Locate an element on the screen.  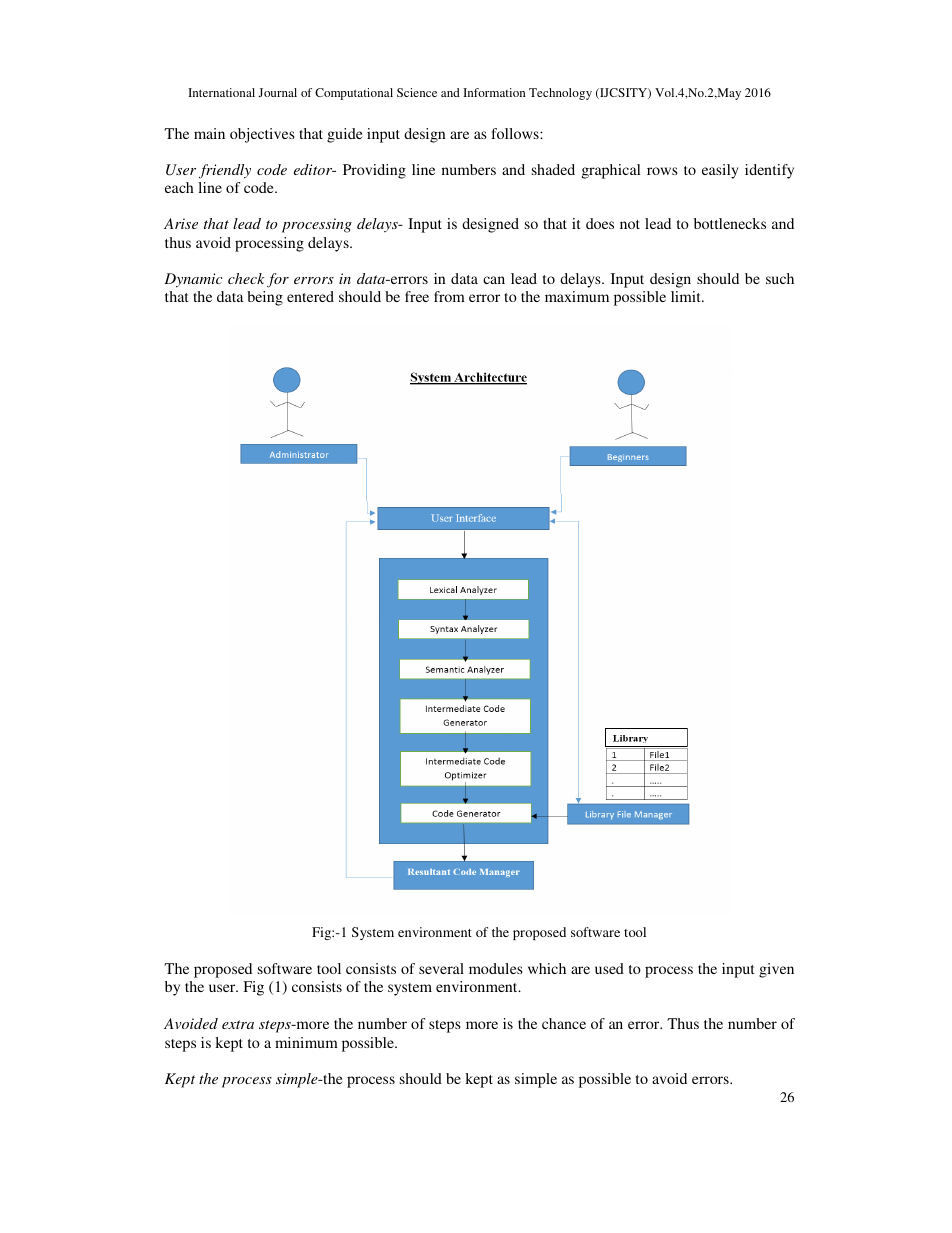
limit is located at coordinates (687, 296).
